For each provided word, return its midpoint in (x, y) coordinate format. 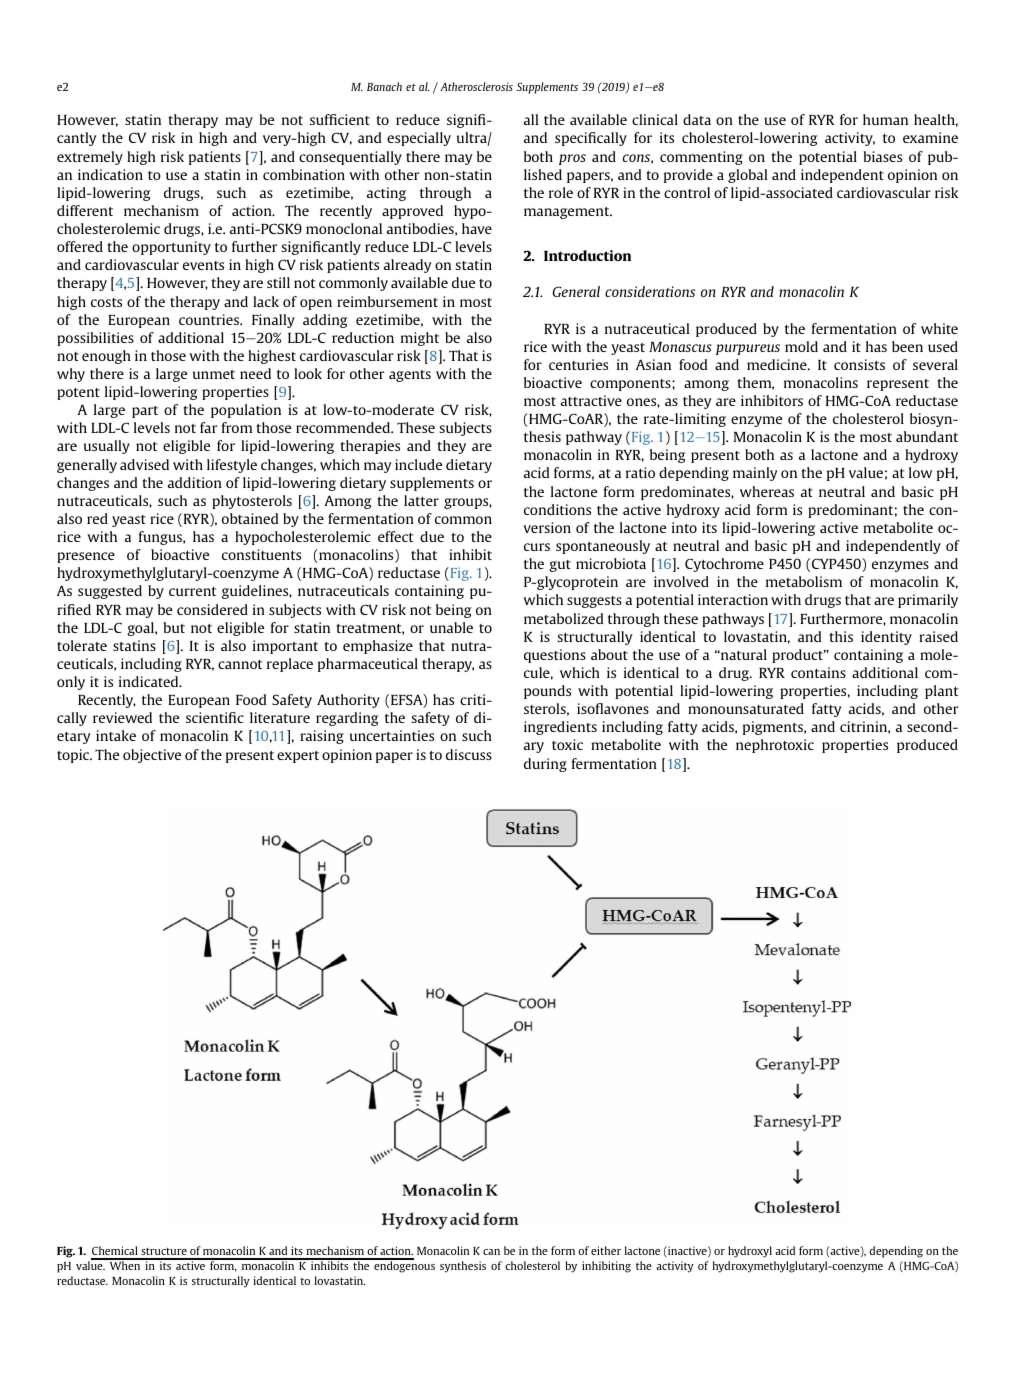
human (885, 119)
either (606, 1250)
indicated (150, 681)
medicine (778, 364)
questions (555, 656)
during (545, 765)
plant (941, 692)
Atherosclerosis (476, 86)
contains (818, 672)
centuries (578, 364)
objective (152, 756)
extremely (90, 158)
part (145, 412)
